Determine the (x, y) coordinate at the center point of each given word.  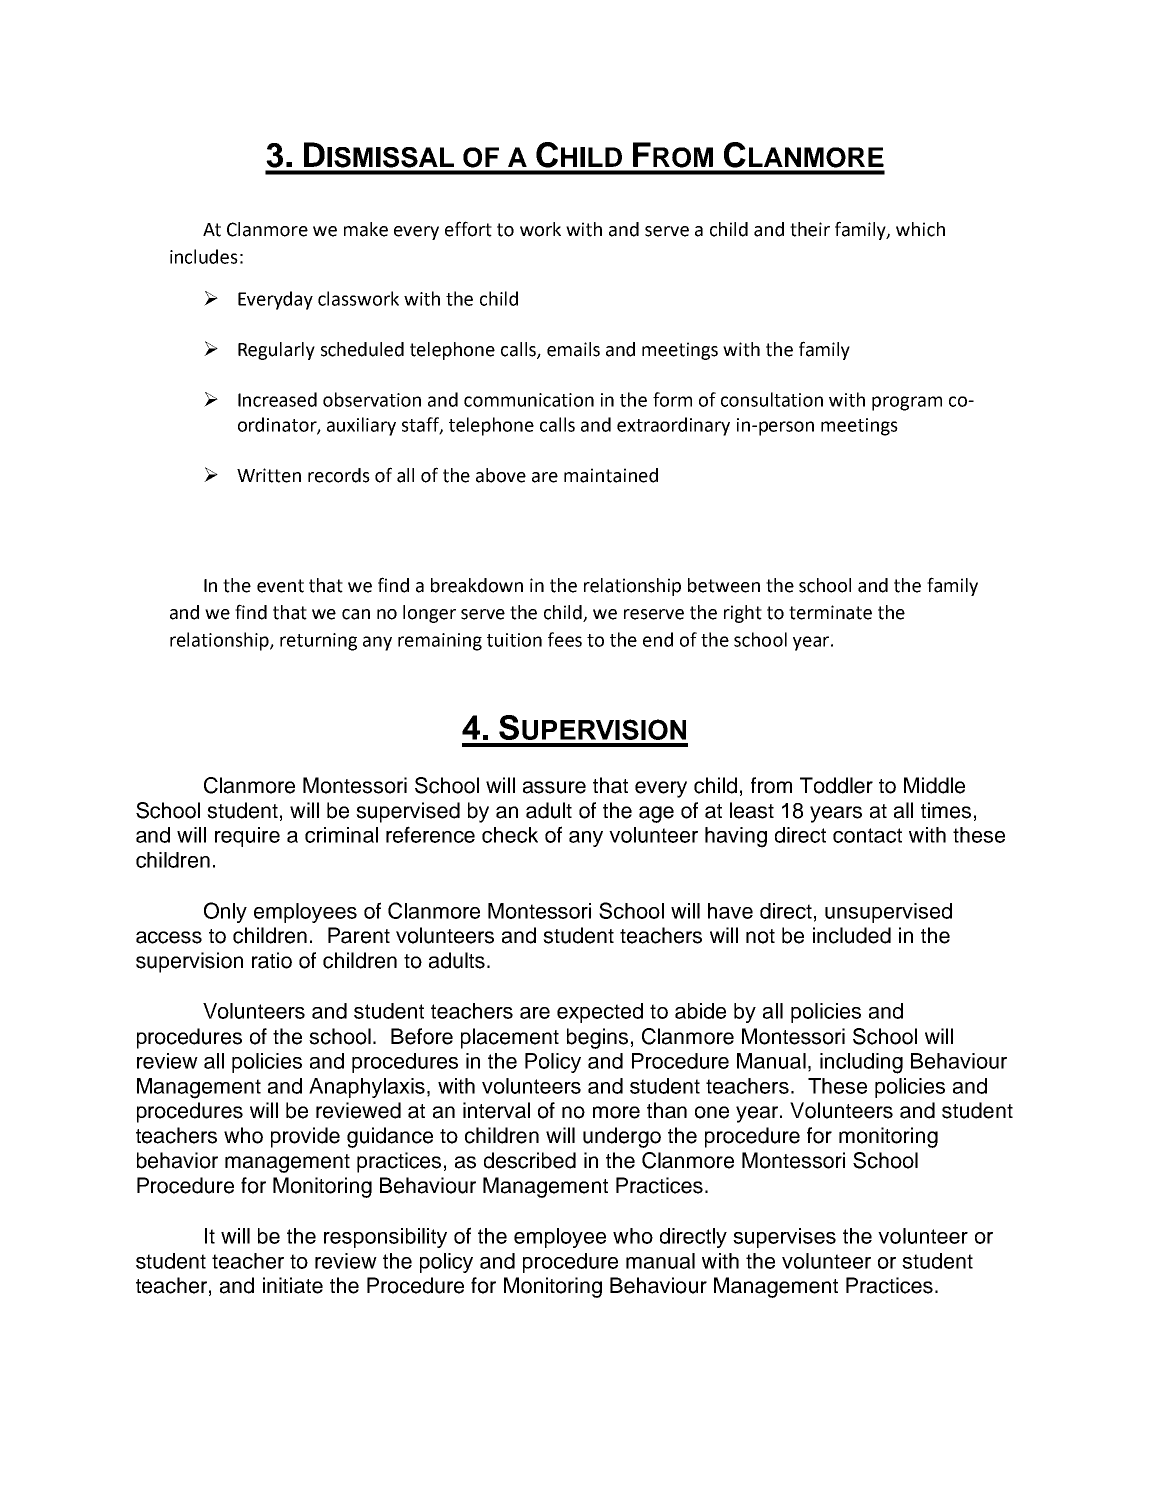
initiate (293, 1285)
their (810, 229)
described (530, 1160)
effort (468, 229)
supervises (784, 1238)
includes (204, 256)
